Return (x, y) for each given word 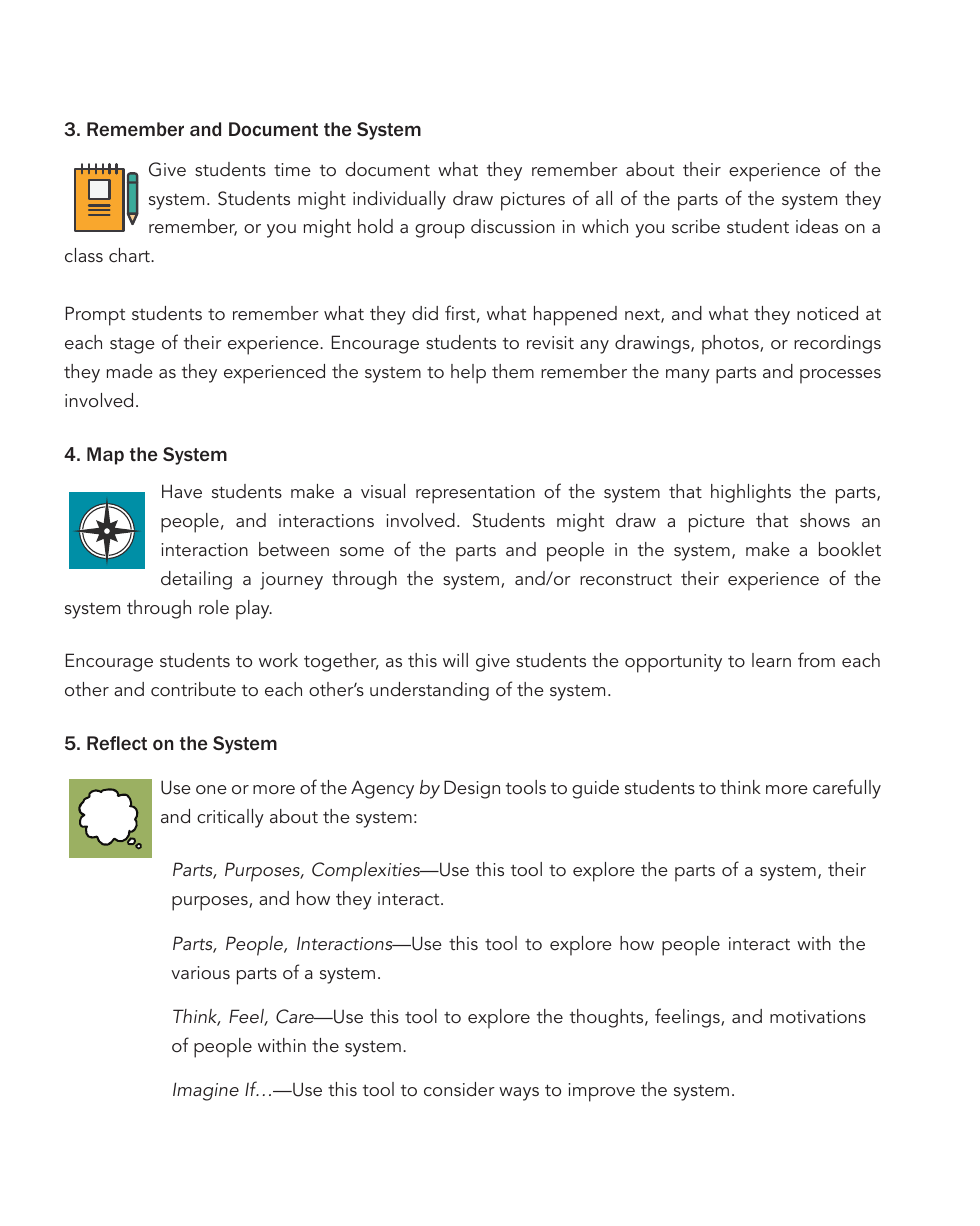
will (455, 660)
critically (230, 818)
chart (130, 255)
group (440, 231)
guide (595, 789)
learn (771, 660)
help (468, 374)
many (688, 376)
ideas (817, 226)
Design (472, 789)
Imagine (206, 1091)
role (214, 607)
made (130, 371)
